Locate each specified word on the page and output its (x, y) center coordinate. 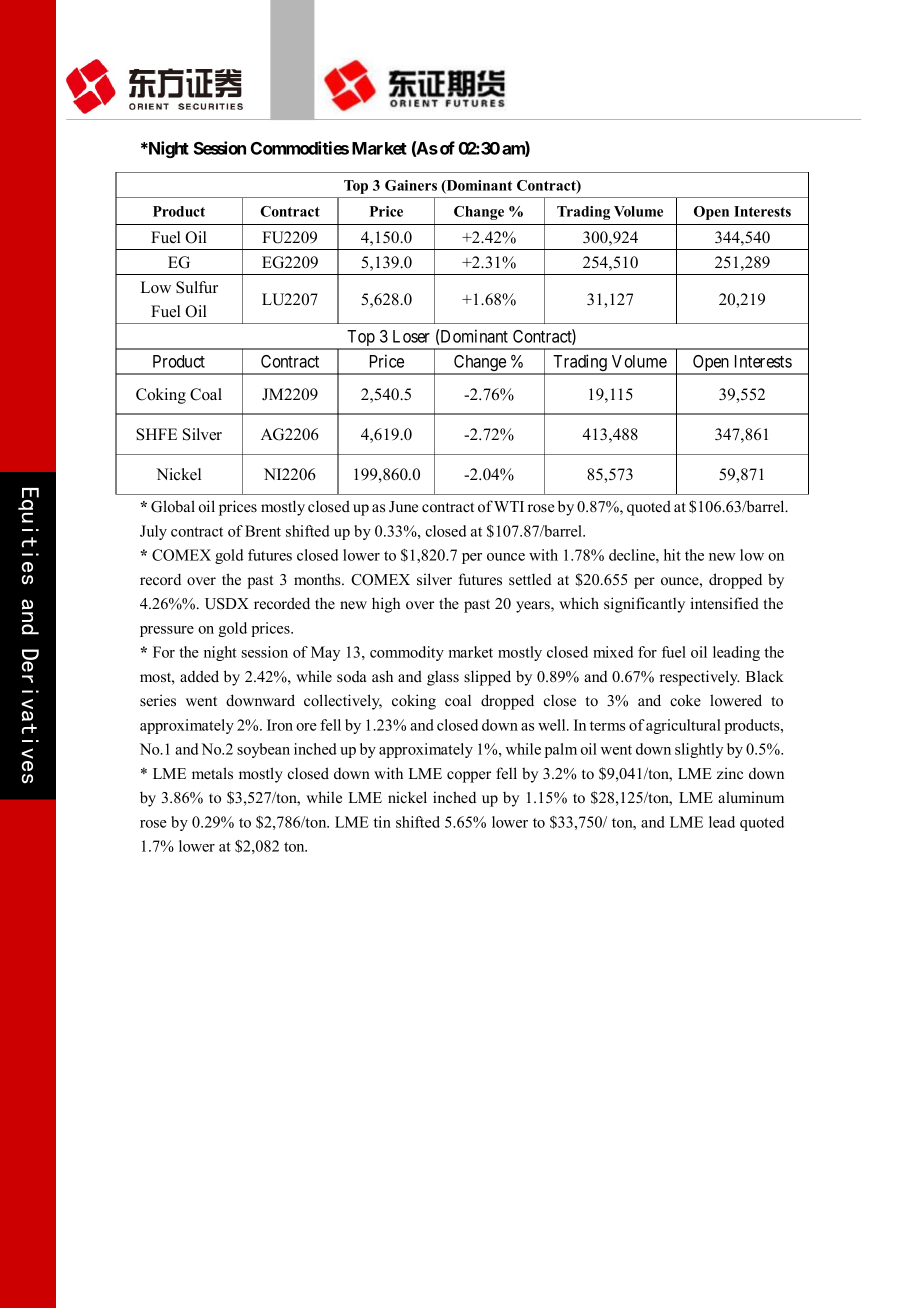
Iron (280, 725)
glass (443, 678)
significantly (644, 605)
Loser (411, 336)
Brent (263, 531)
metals (212, 773)
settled (530, 579)
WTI (509, 506)
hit (672, 555)
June (403, 507)
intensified (724, 603)
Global (173, 506)
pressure (167, 631)
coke (685, 700)
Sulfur (197, 287)
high (386, 605)
